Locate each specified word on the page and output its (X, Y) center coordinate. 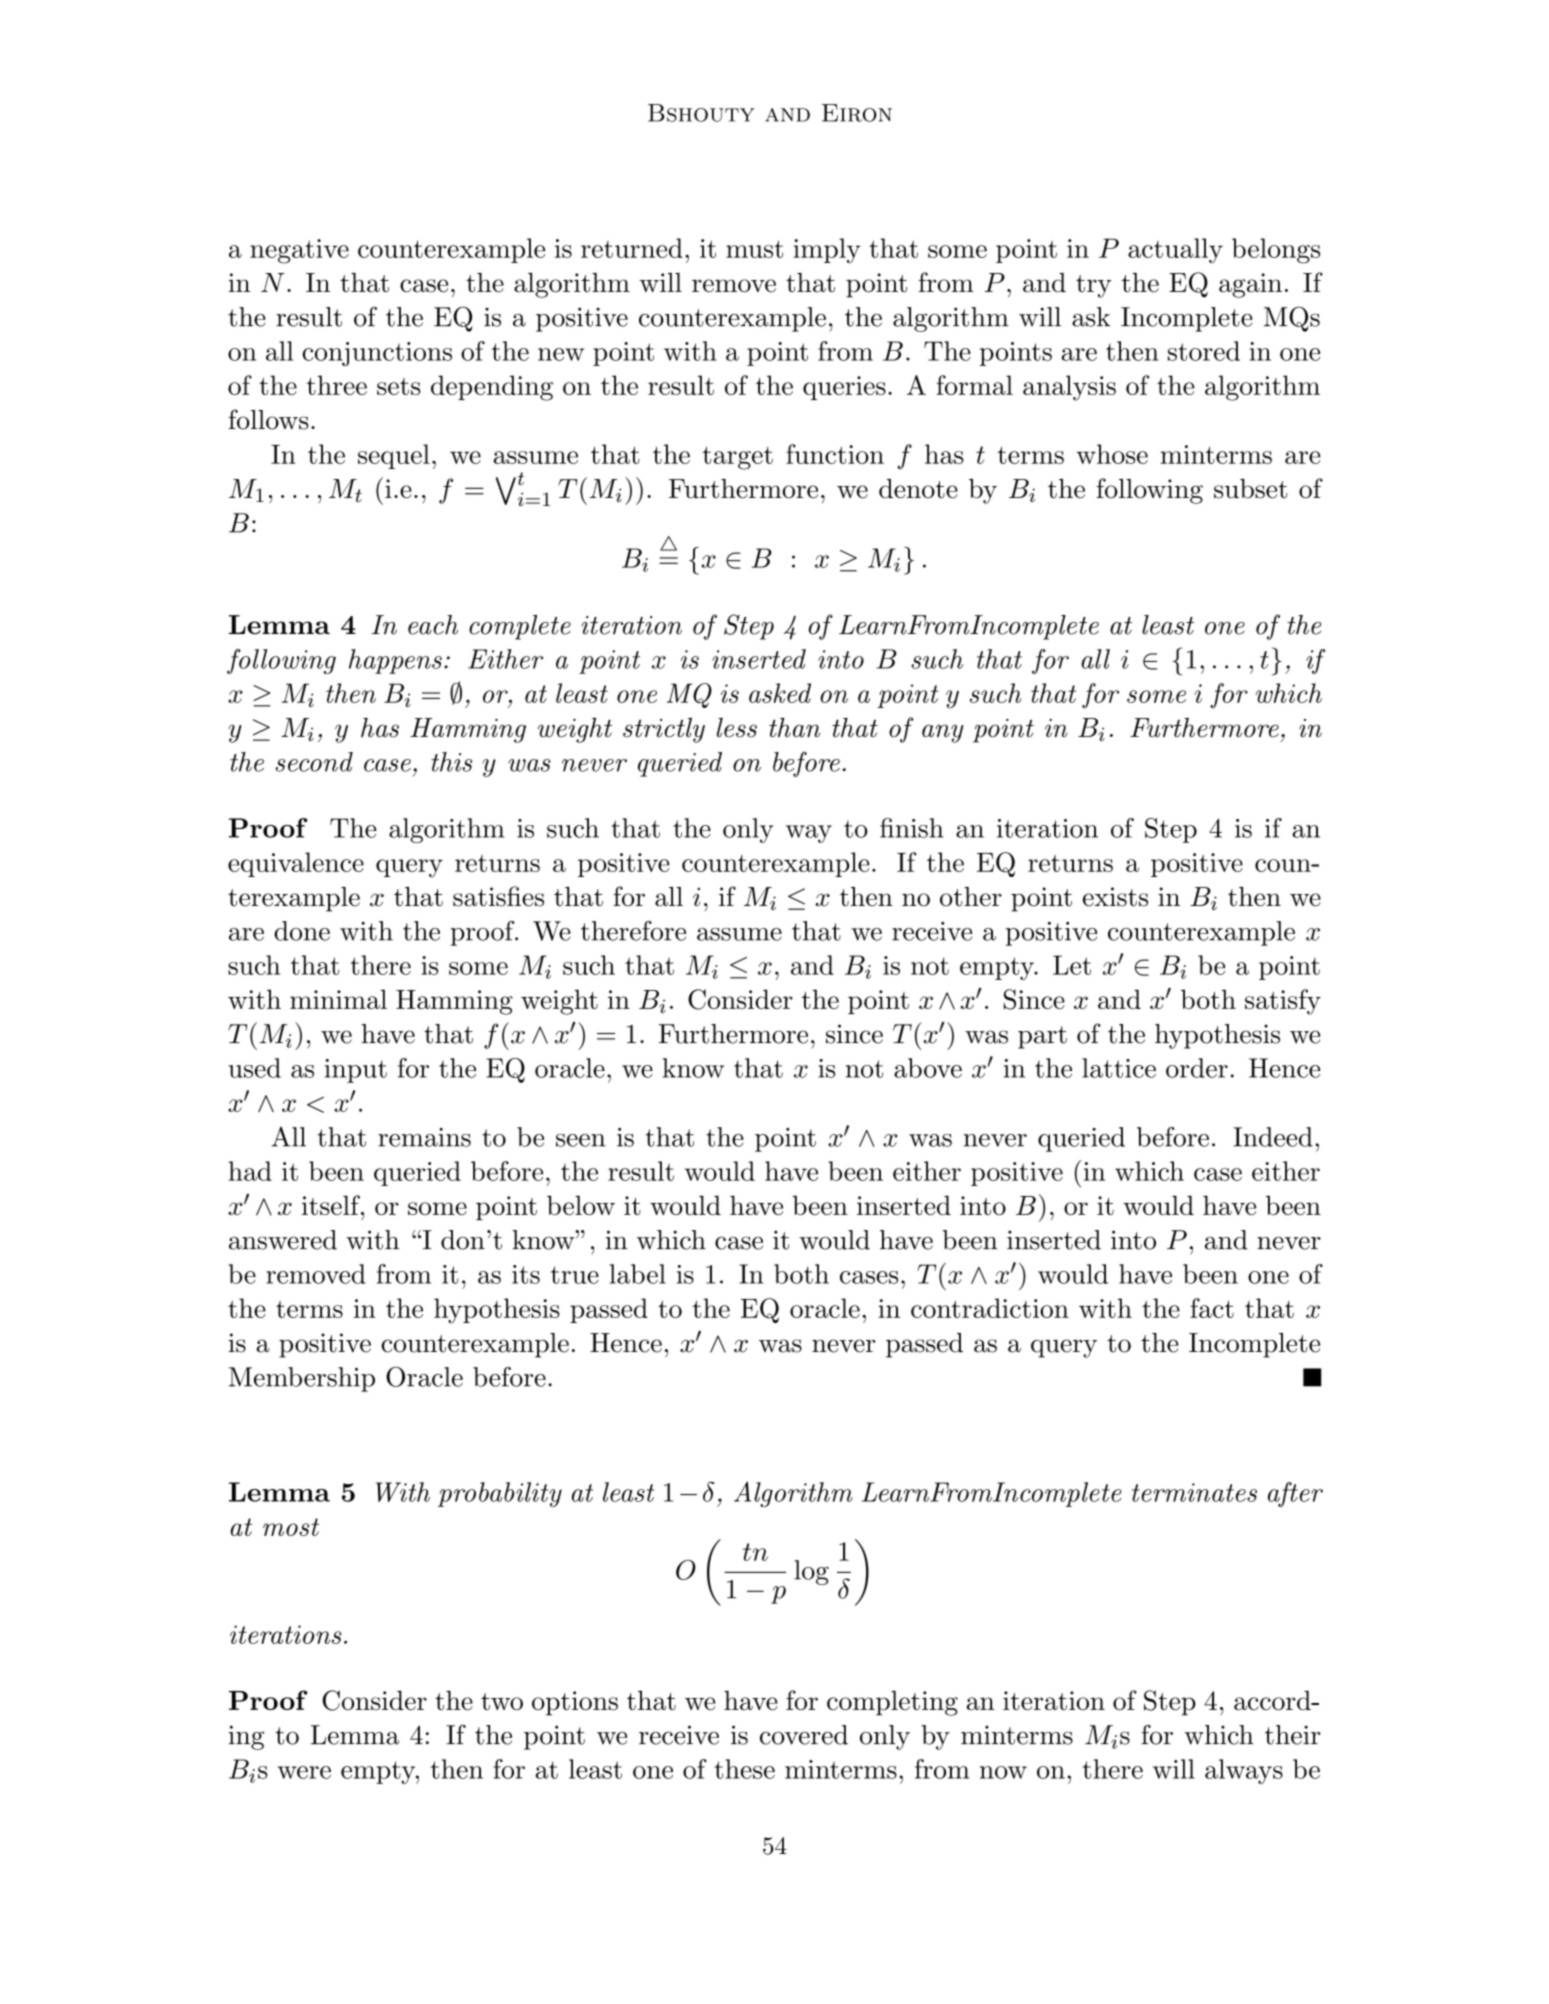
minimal (338, 999)
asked (780, 693)
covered (804, 1735)
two (502, 1701)
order (1197, 1068)
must (754, 249)
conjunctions (377, 354)
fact (1212, 1308)
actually (1175, 251)
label (638, 1274)
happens (395, 661)
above (928, 1068)
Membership (302, 1379)
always (1244, 1771)
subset (1250, 489)
